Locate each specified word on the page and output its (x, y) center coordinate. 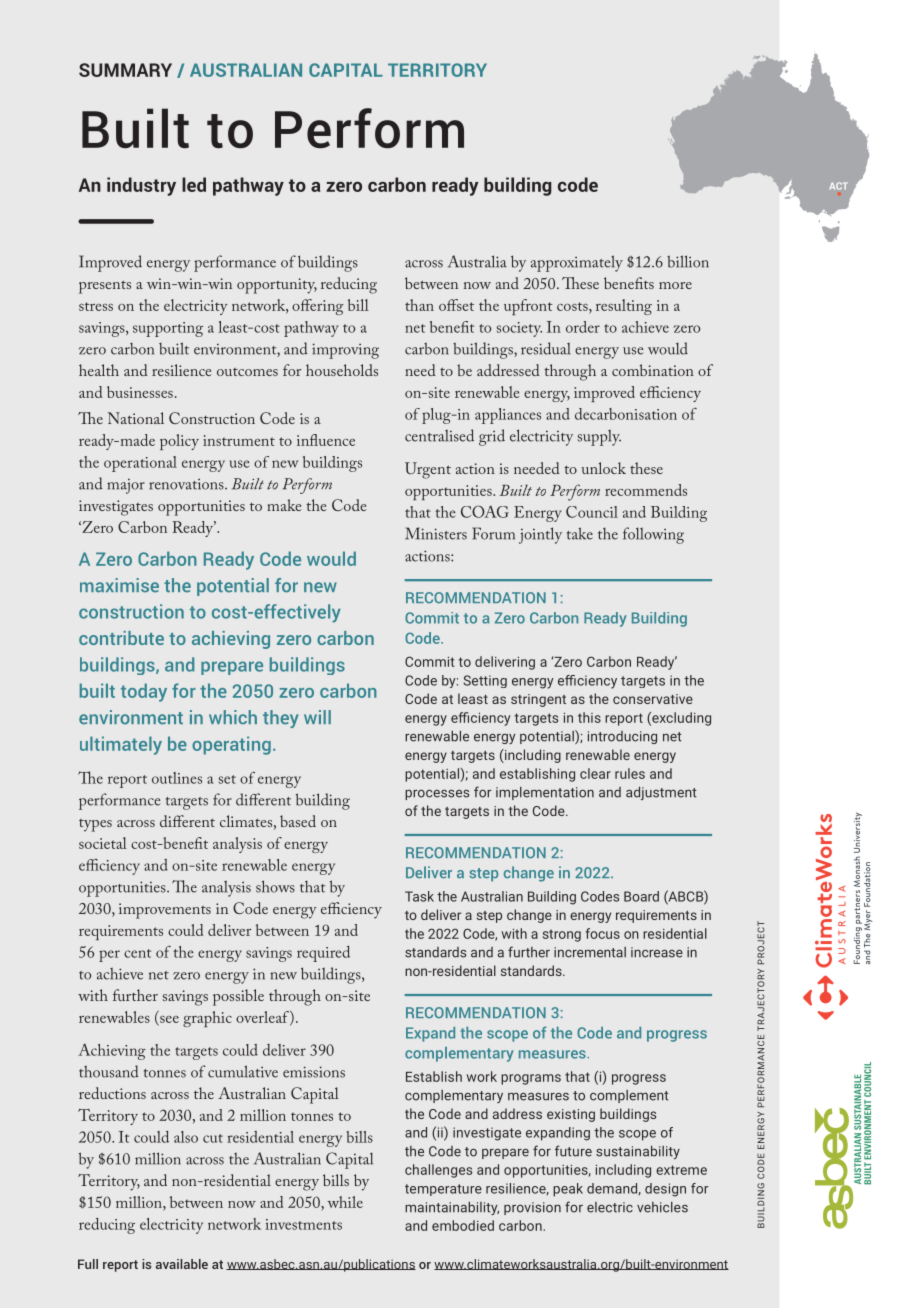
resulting (624, 307)
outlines (177, 778)
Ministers (436, 533)
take (580, 533)
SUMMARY (125, 70)
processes (437, 794)
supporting (168, 329)
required (323, 954)
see (168, 1020)
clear (595, 773)
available (182, 1264)
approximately (577, 263)
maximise (119, 585)
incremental (590, 952)
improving (345, 351)
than (419, 305)
